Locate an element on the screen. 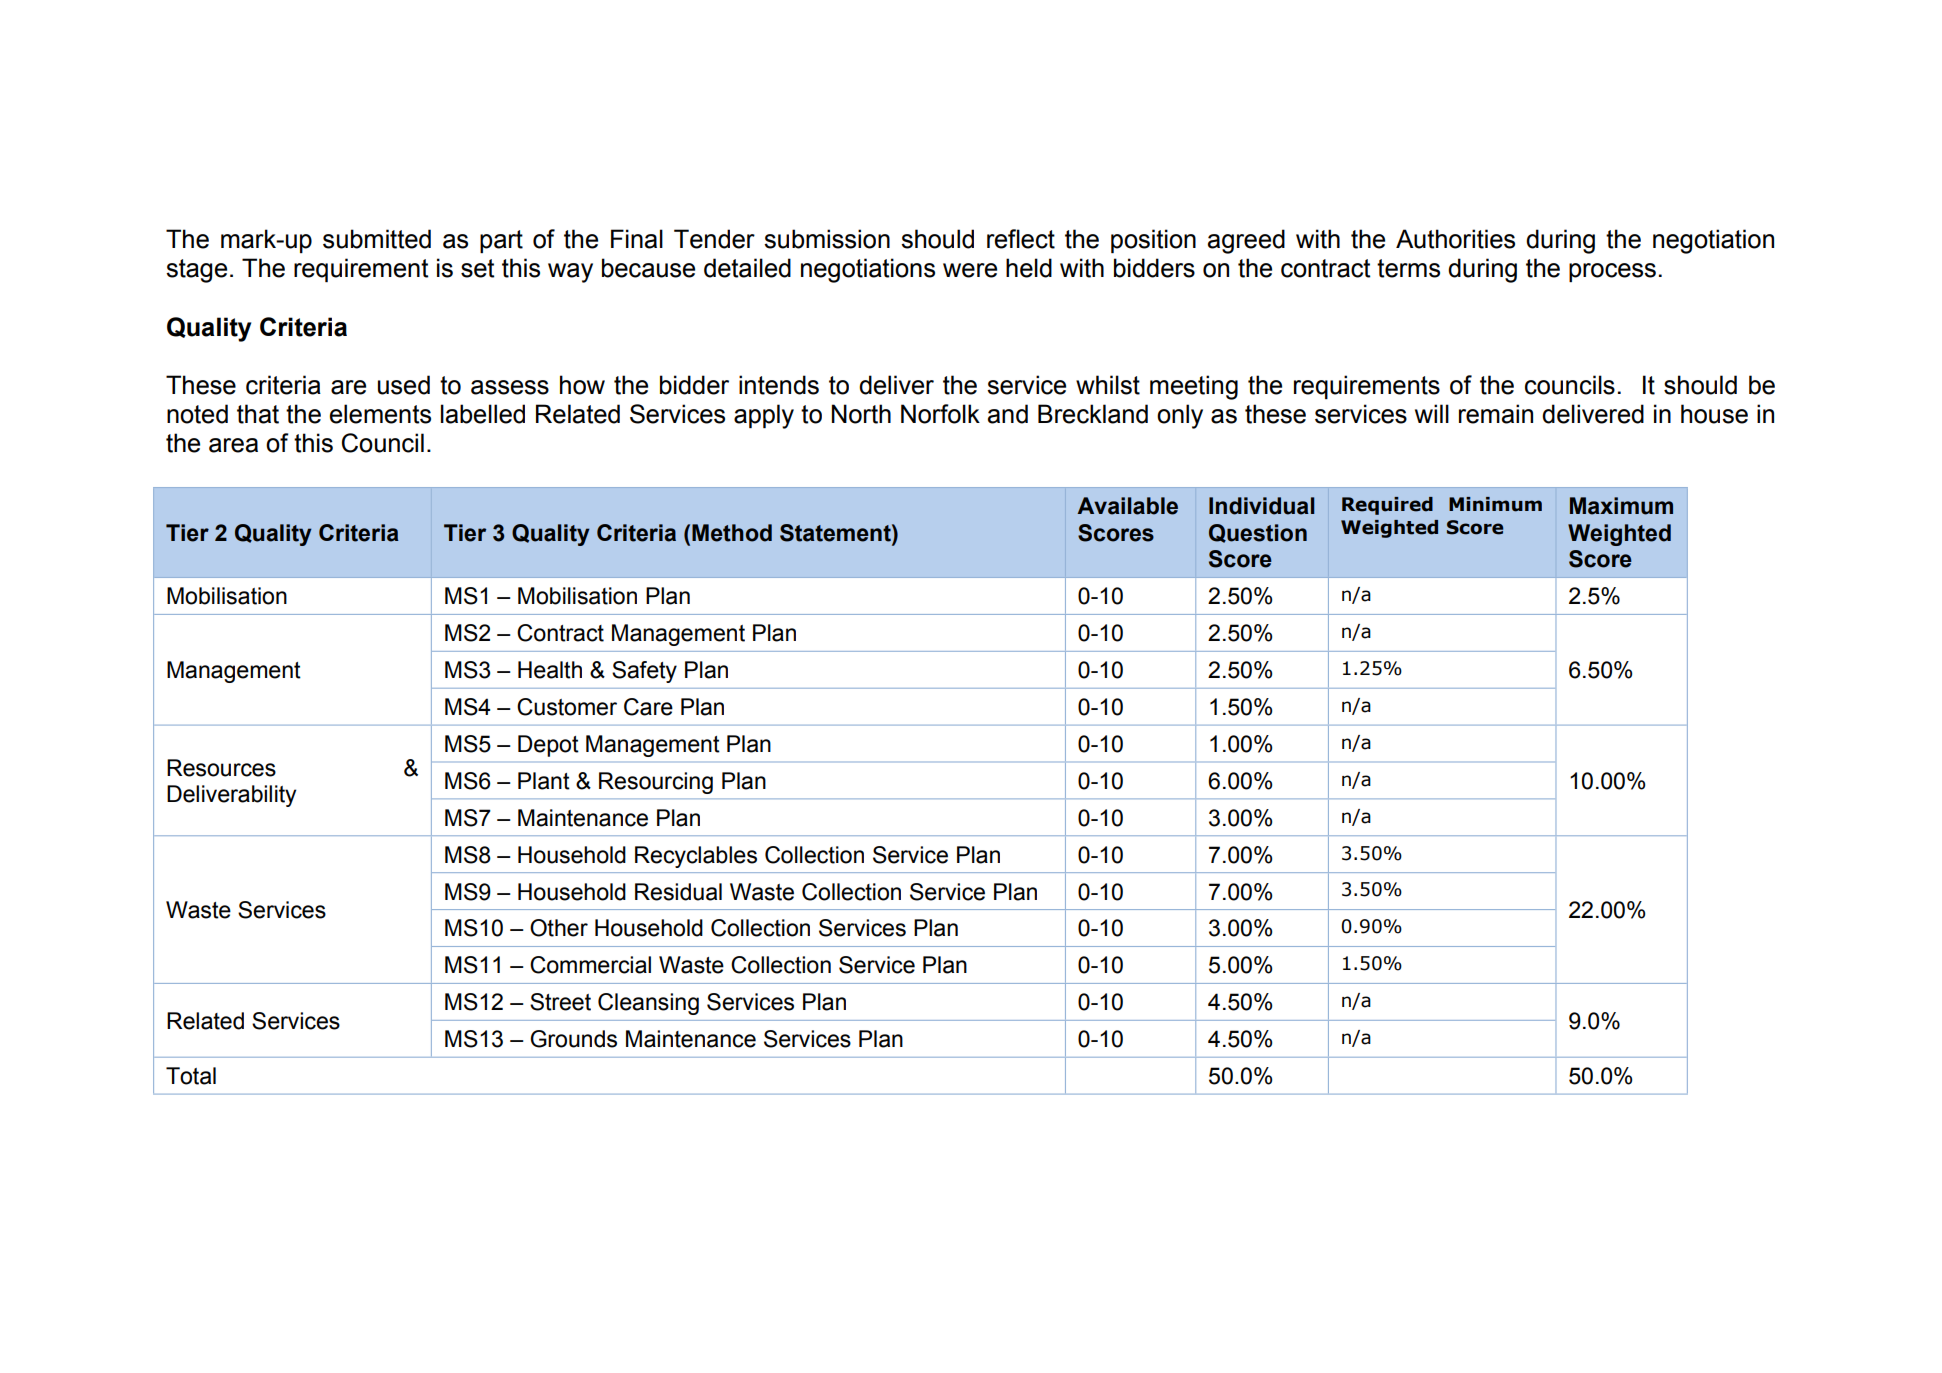  Required is located at coordinates (1387, 506).
